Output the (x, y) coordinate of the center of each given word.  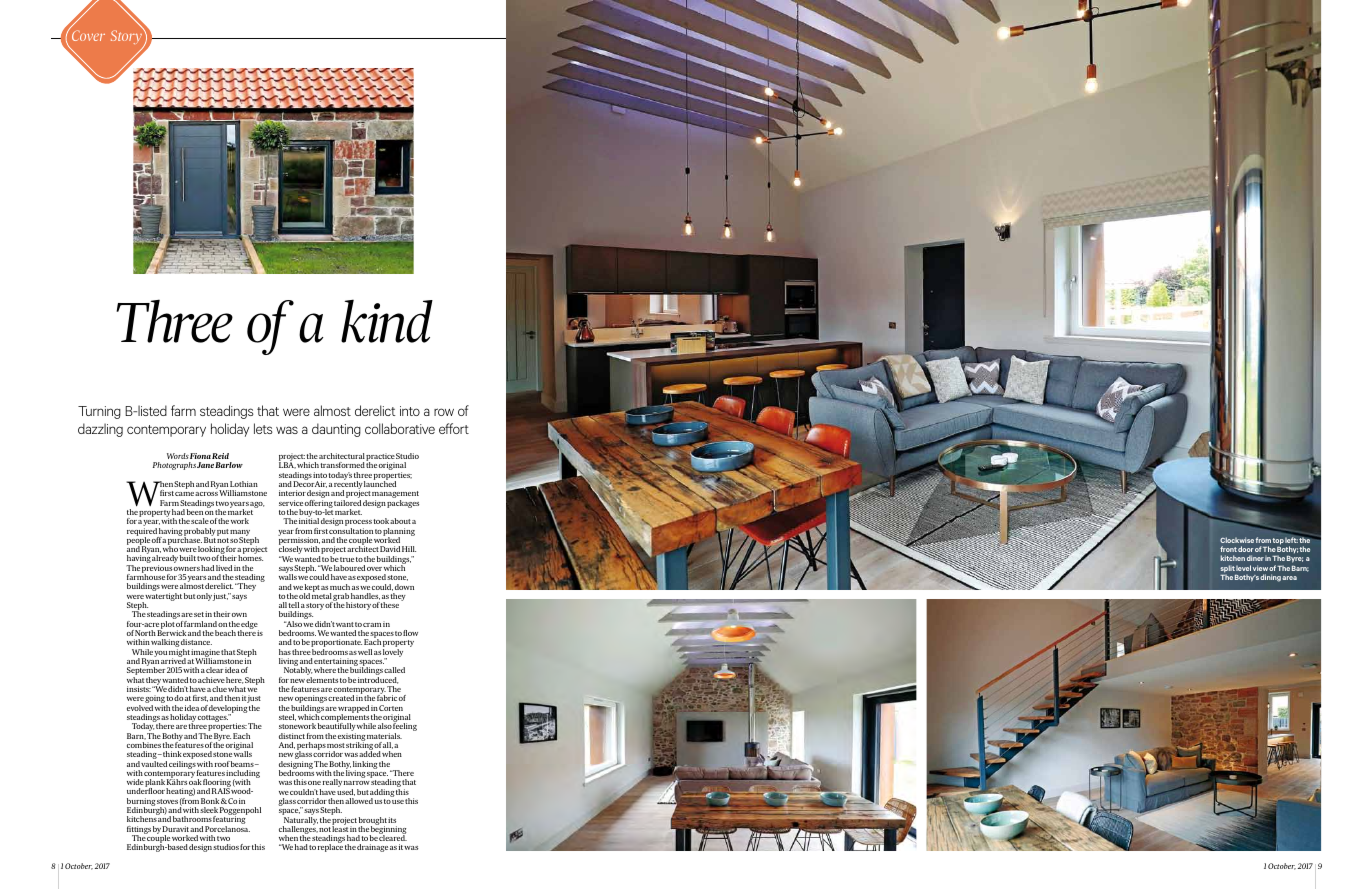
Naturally (300, 822)
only (204, 597)
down (404, 587)
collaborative (400, 428)
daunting (336, 430)
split (1227, 570)
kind (387, 321)
